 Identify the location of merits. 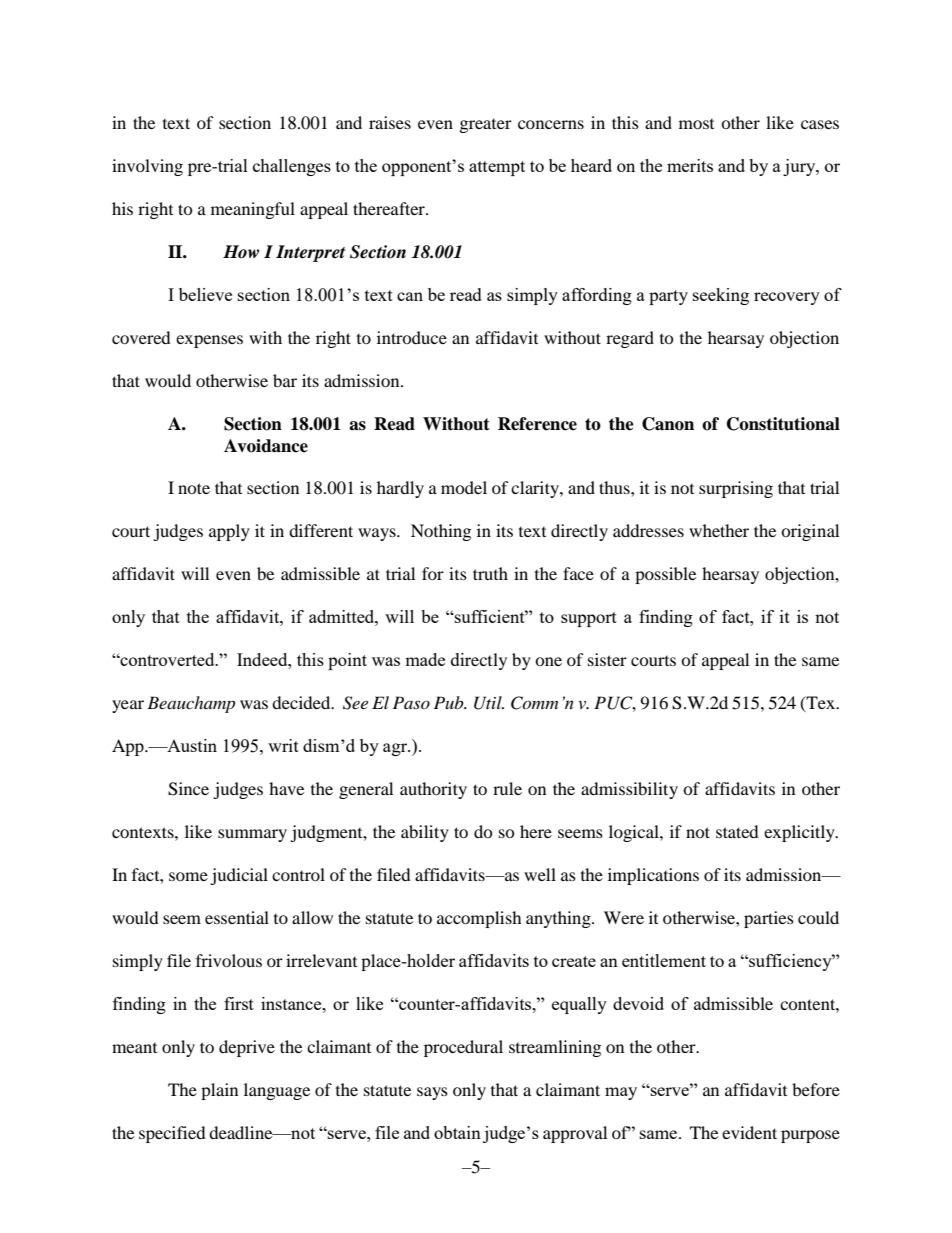
(690, 165).
